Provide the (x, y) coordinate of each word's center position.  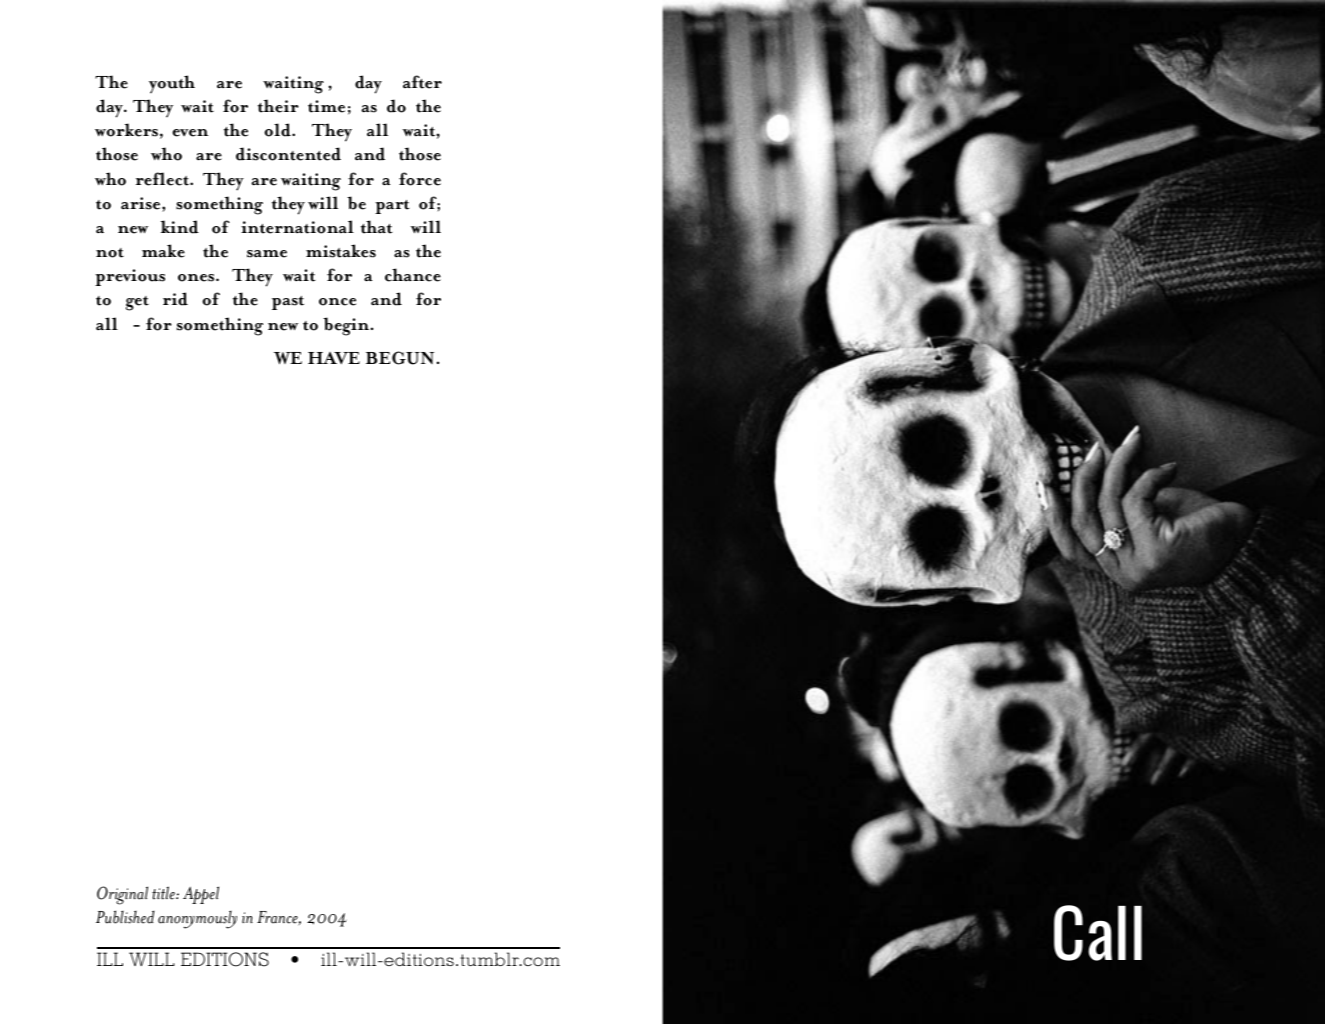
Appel (201, 895)
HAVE (334, 358)
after (422, 82)
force (420, 179)
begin (347, 326)
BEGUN (400, 358)
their (278, 106)
